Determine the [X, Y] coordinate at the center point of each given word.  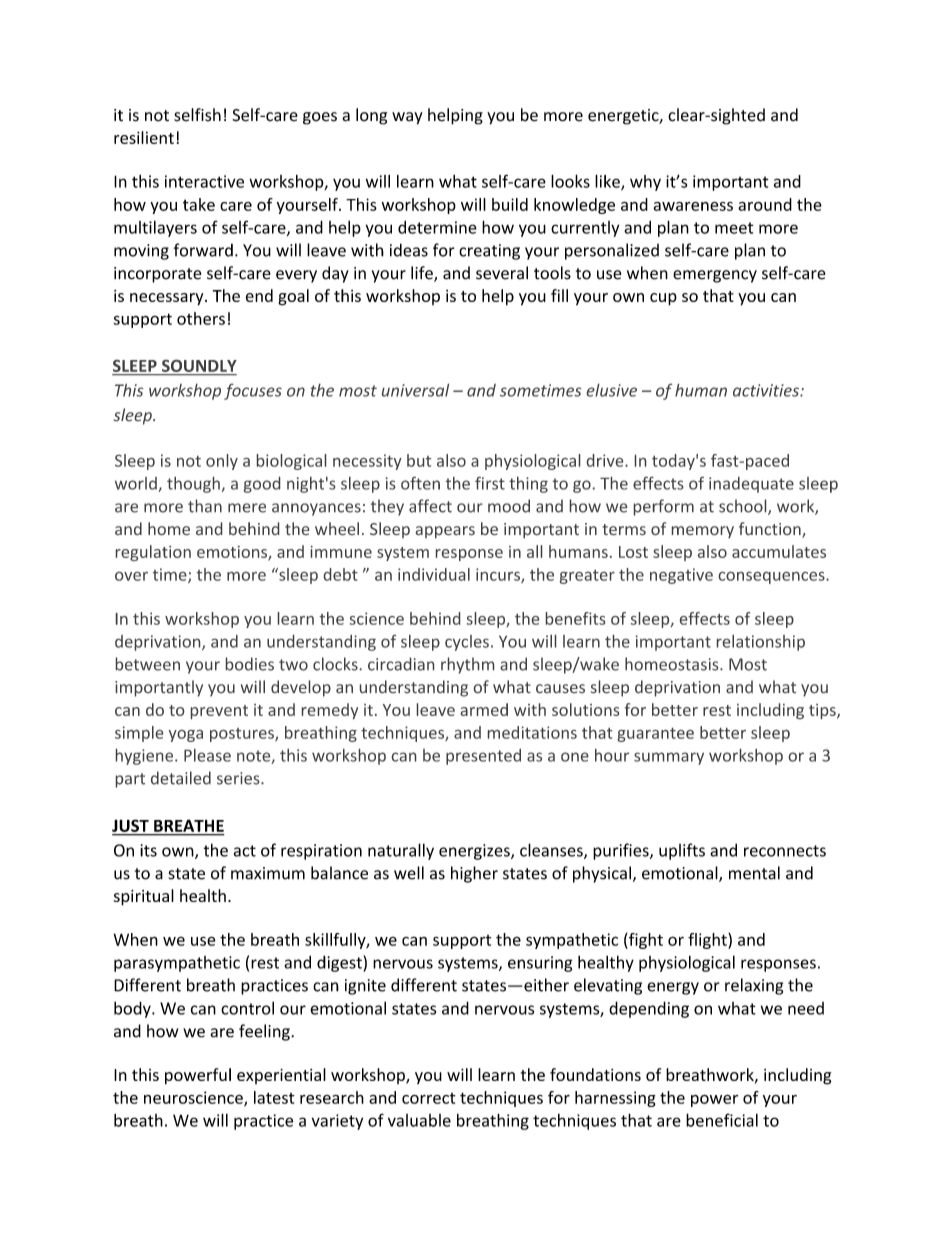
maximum [268, 873]
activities [767, 390]
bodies [250, 664]
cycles [467, 643]
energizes [475, 852]
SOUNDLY [199, 366]
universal [415, 390]
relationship [761, 643]
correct [428, 1098]
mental [754, 873]
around [765, 204]
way [407, 118]
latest [274, 1097]
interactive [204, 181]
